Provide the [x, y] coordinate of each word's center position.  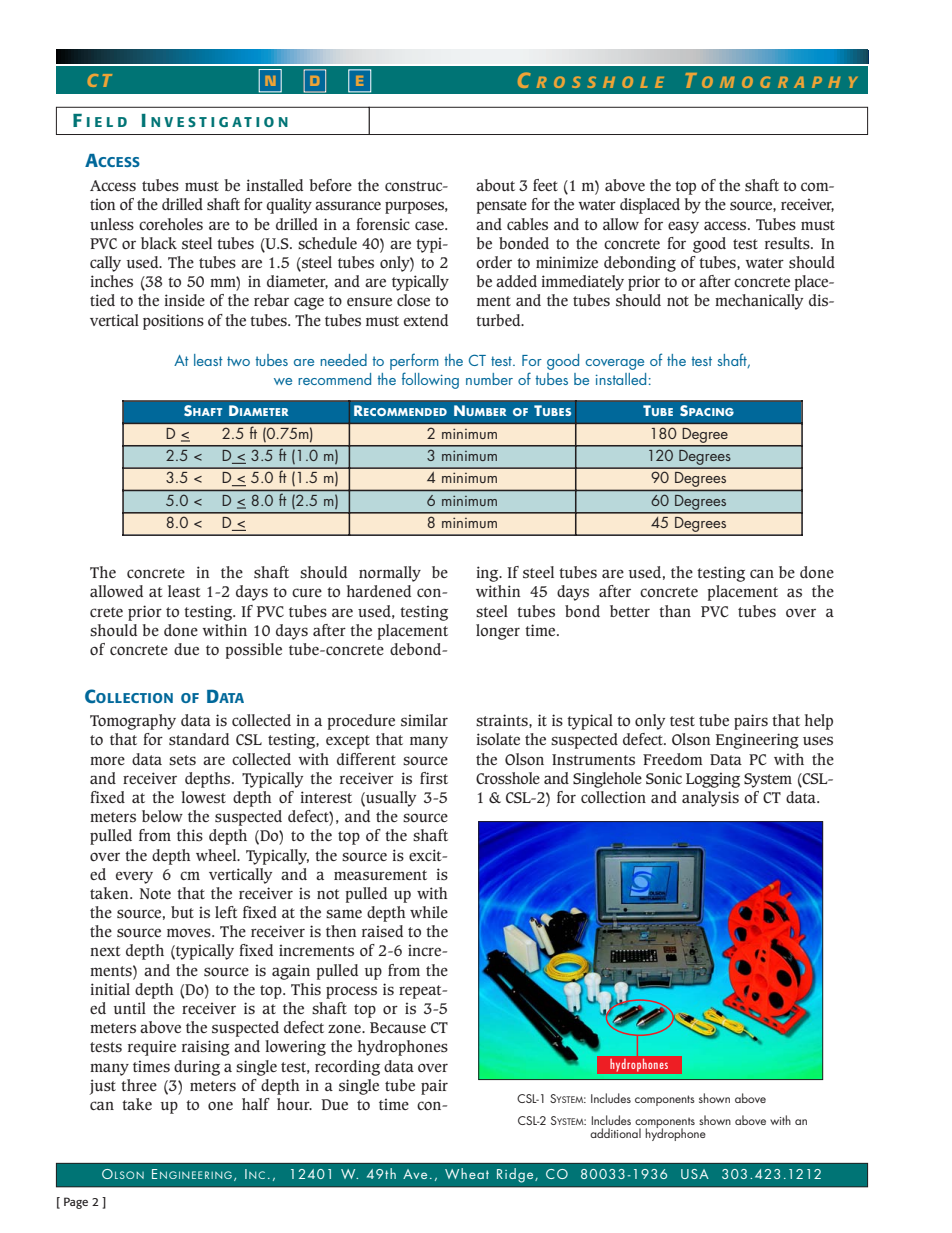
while [429, 912]
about [495, 185]
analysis [710, 799]
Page [76, 1203]
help [819, 722]
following [430, 380]
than [675, 611]
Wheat [467, 1173]
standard [199, 739]
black [159, 243]
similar [424, 720]
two [238, 361]
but [182, 912]
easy [683, 227]
